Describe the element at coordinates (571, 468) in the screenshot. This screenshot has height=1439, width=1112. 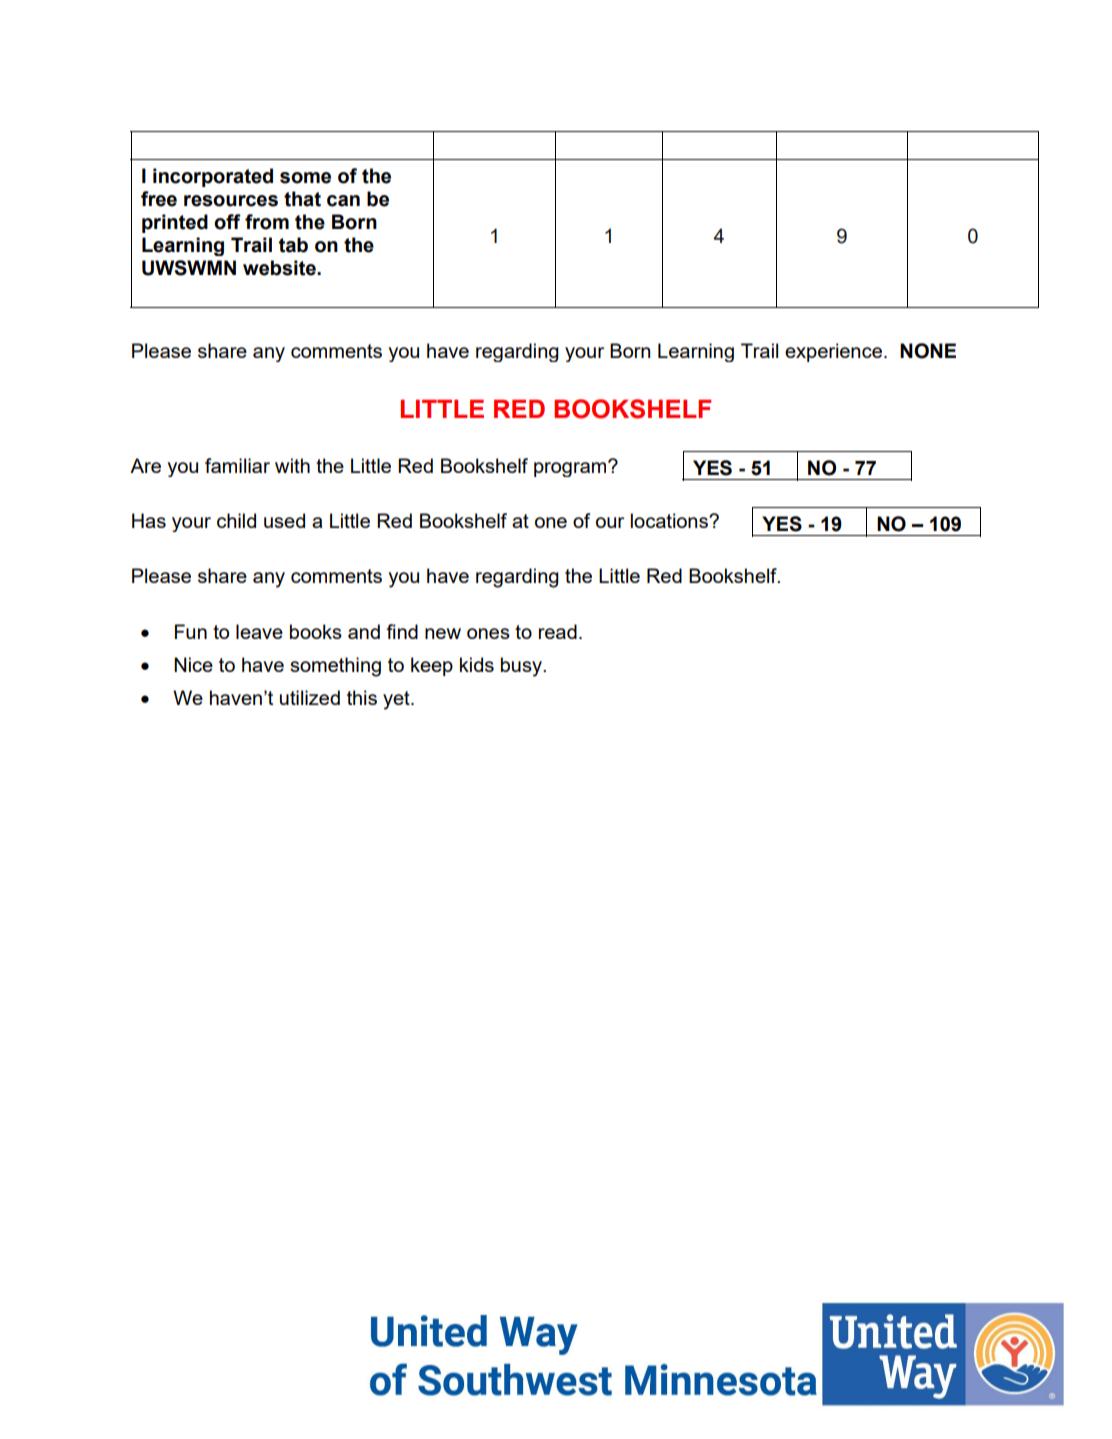
I see `program` at that location.
